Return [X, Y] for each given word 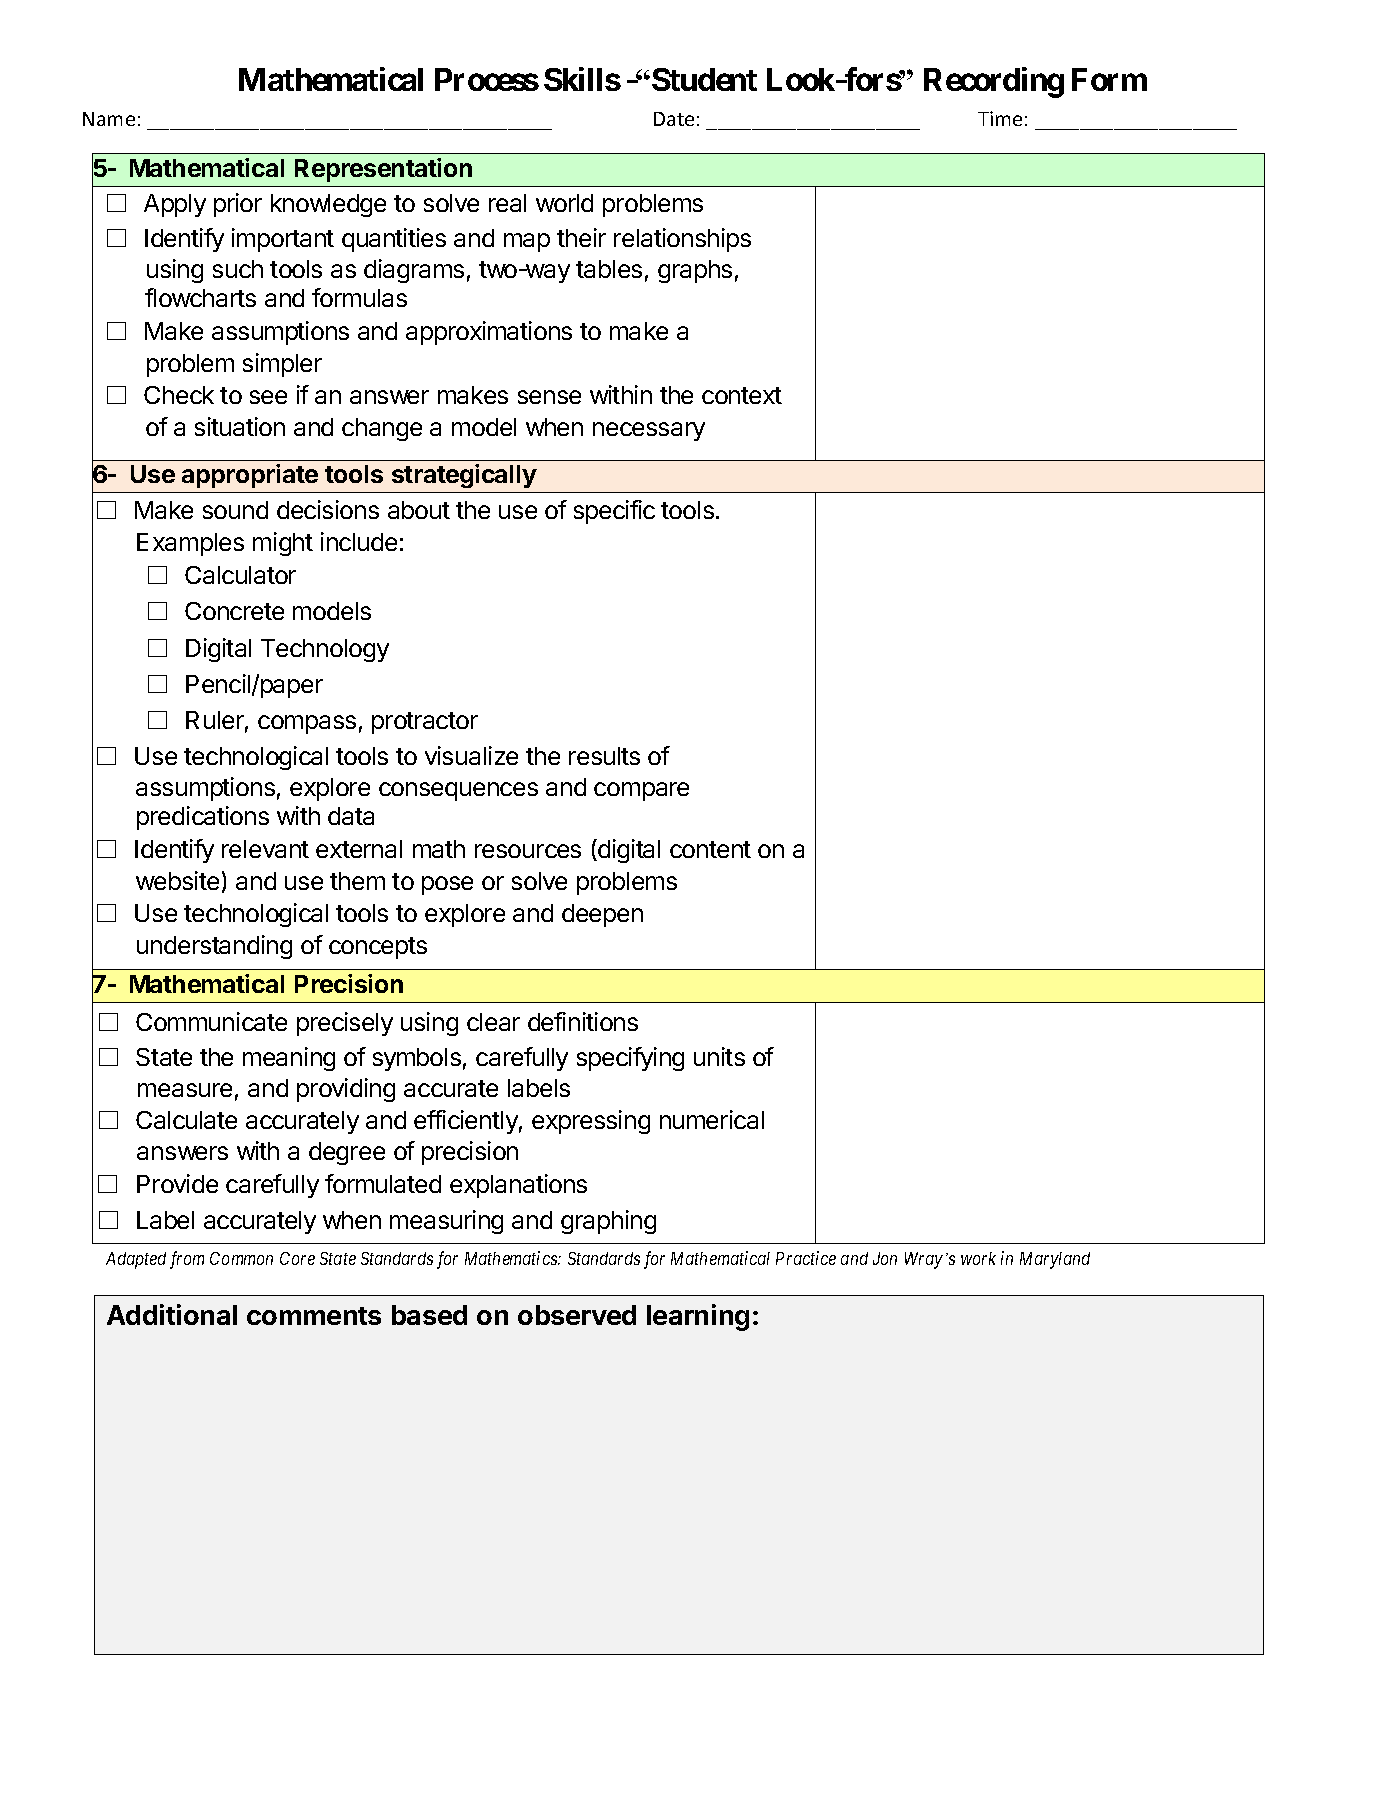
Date [674, 119]
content [710, 849]
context [742, 395]
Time [1000, 118]
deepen [602, 915]
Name [109, 119]
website [177, 880]
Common [241, 1258]
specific [614, 512]
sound [235, 510]
